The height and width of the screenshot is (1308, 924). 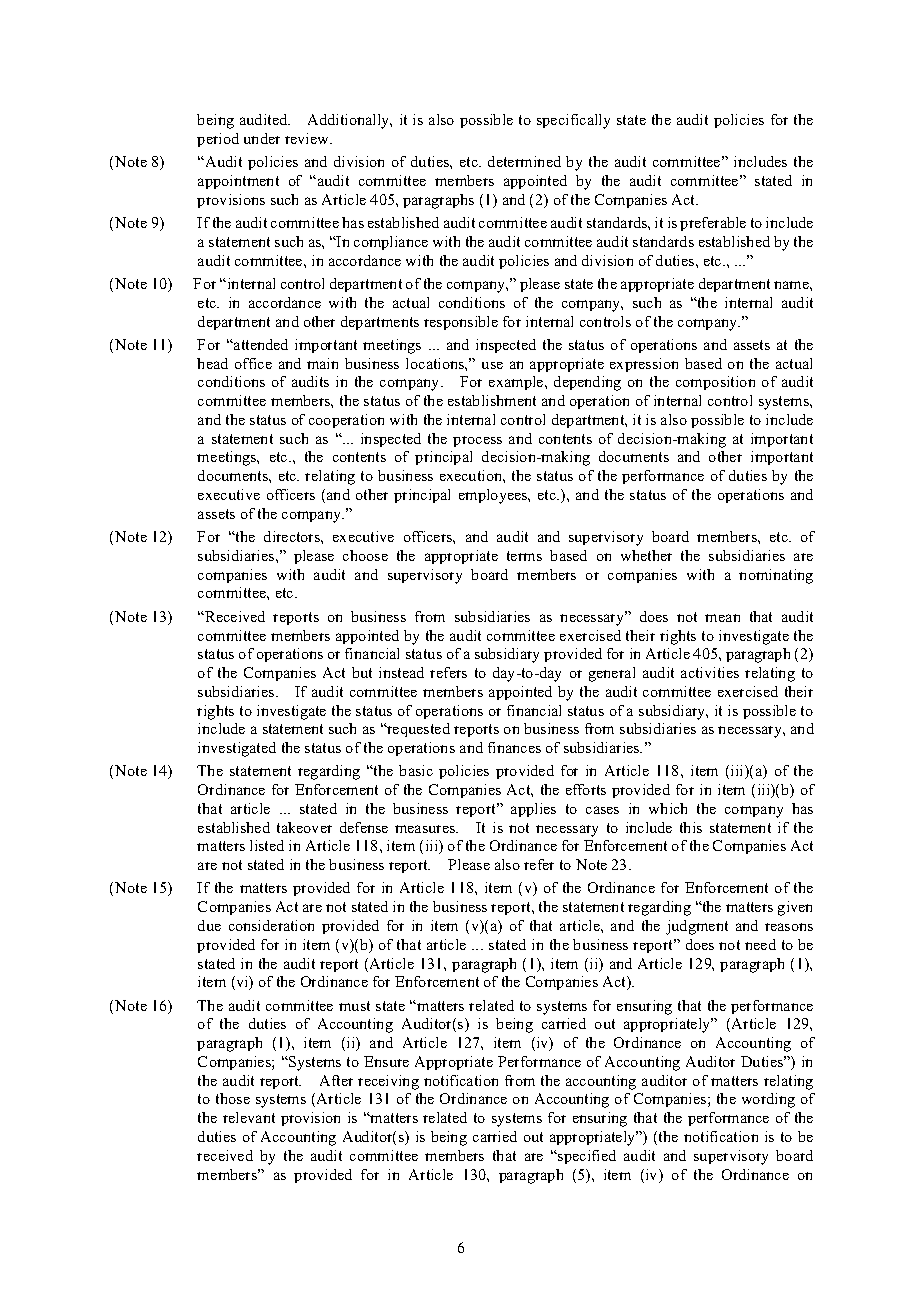 What do you see at coordinates (722, 618) in the screenshot?
I see `mean` at bounding box center [722, 618].
